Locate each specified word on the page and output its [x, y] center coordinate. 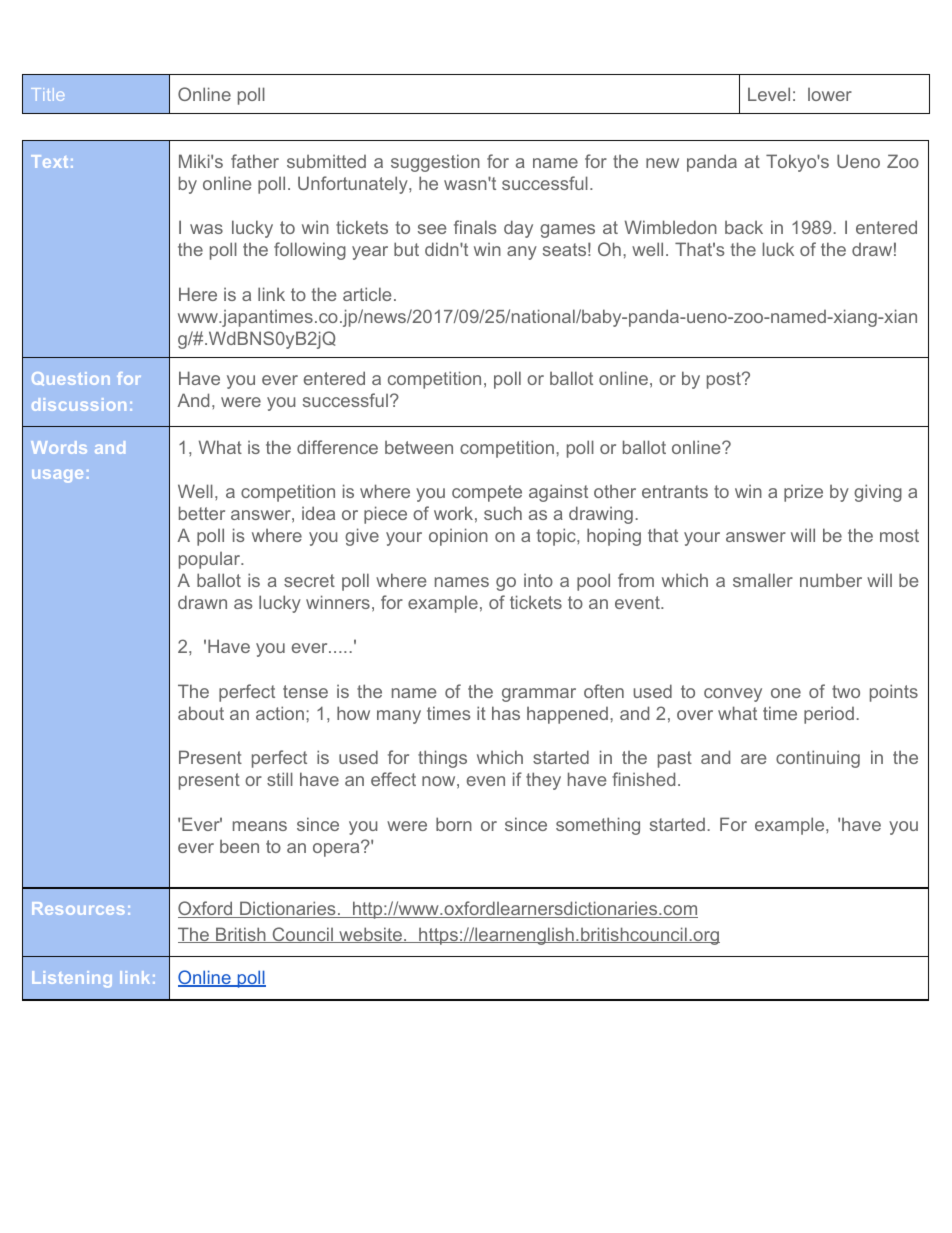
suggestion [435, 163]
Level [769, 94]
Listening [72, 979]
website [370, 935]
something [598, 826]
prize [803, 493]
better [202, 513]
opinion [458, 537]
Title [47, 94]
